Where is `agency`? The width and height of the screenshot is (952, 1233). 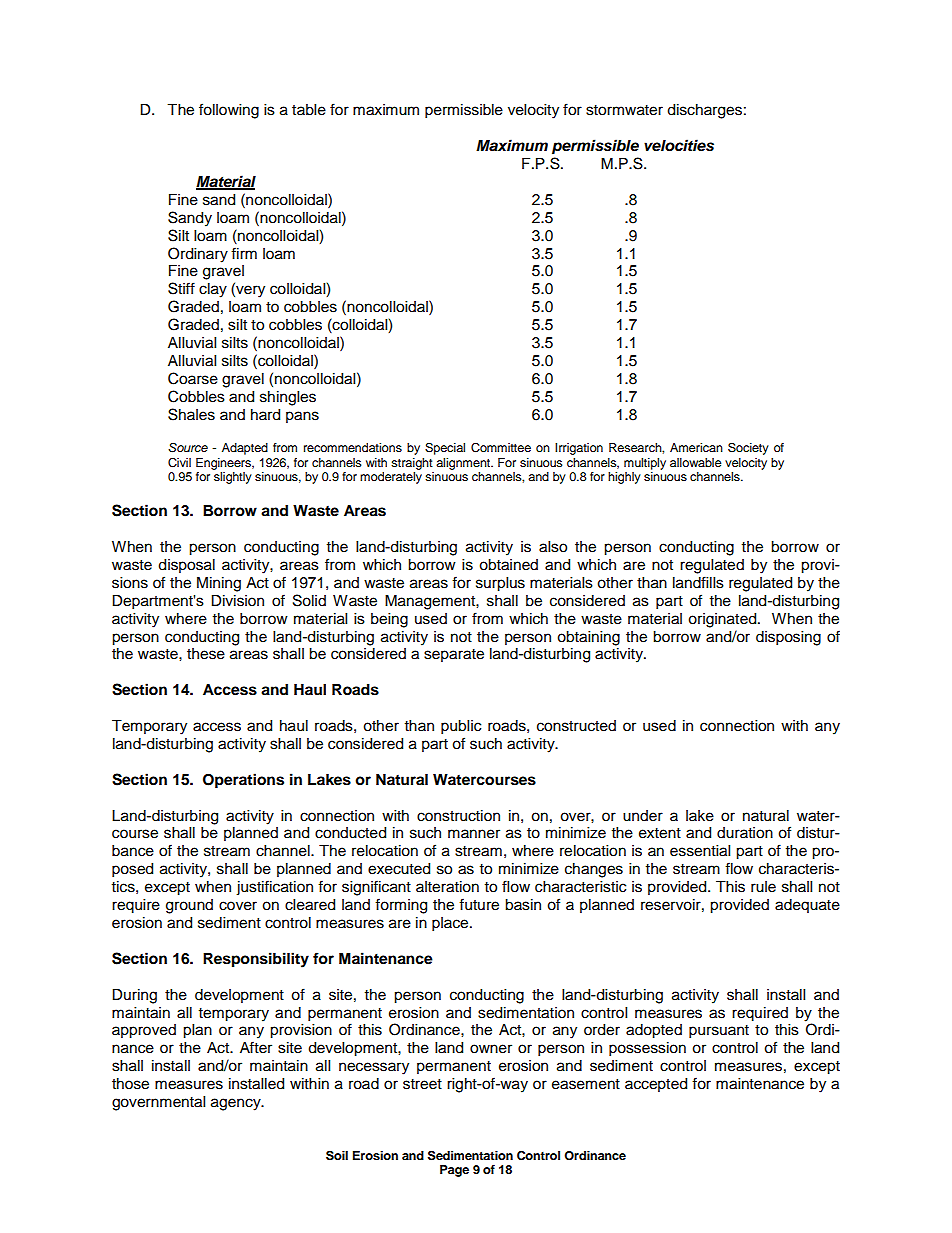 agency is located at coordinates (237, 1104).
